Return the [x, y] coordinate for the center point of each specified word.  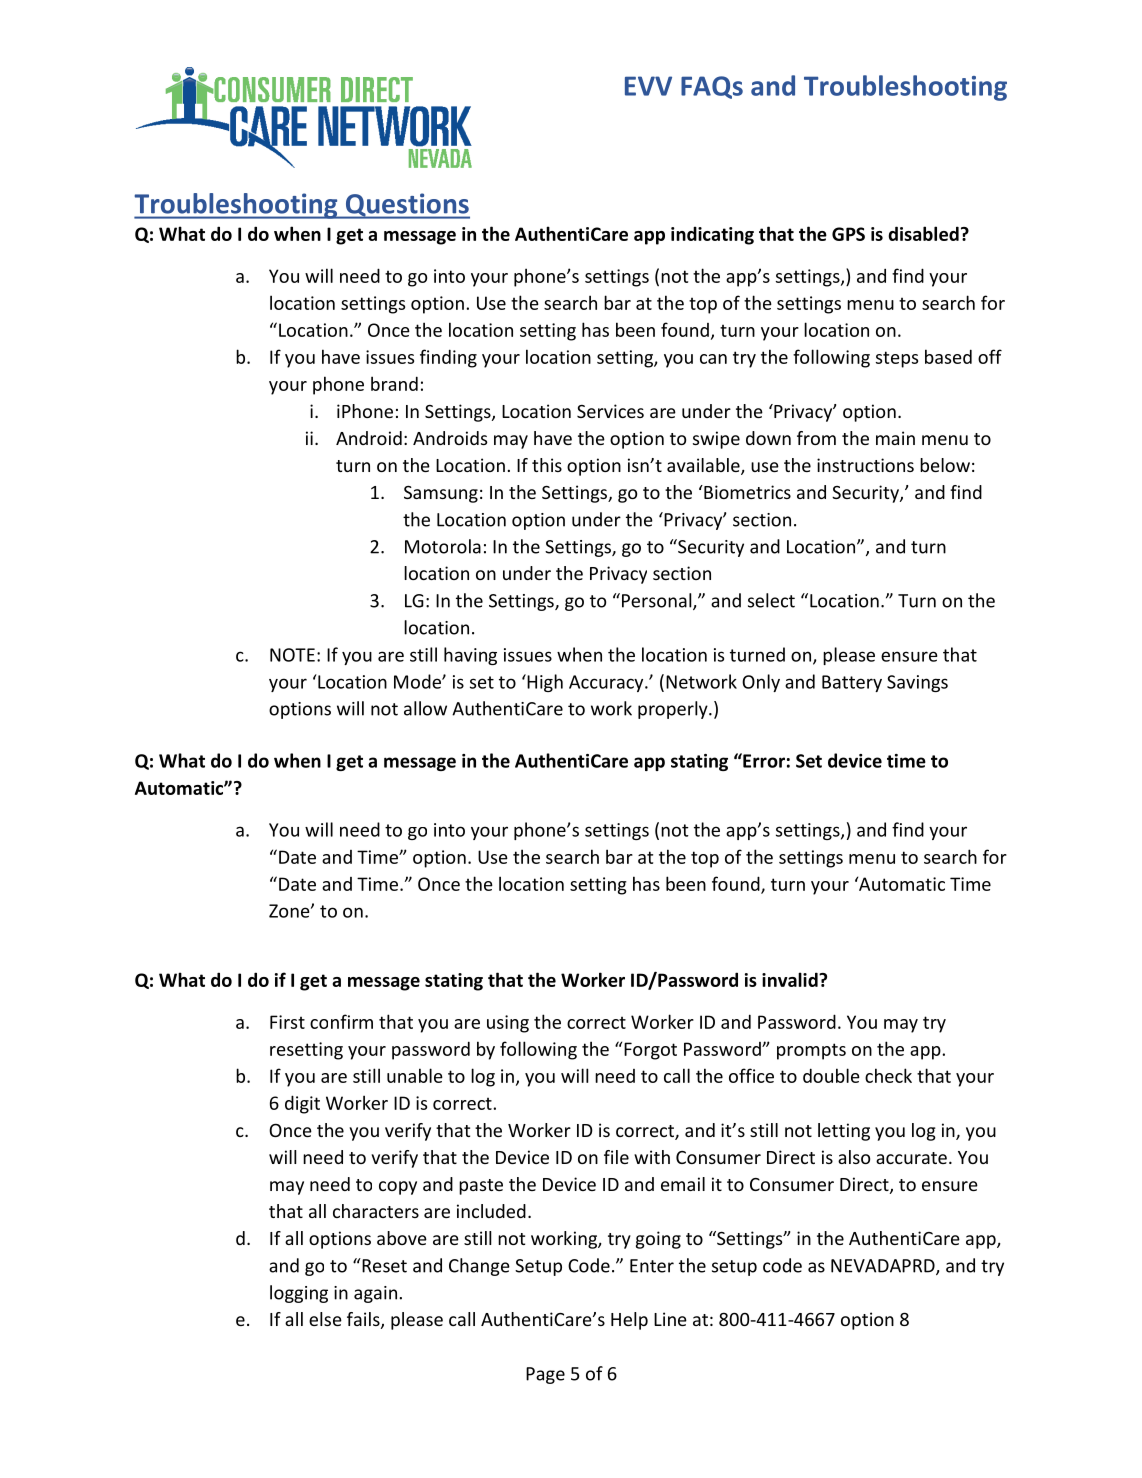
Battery [852, 683]
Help [629, 1321]
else [325, 1319]
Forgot [650, 1051]
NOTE [292, 655]
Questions [406, 206]
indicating [712, 235]
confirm [341, 1021]
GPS [848, 234]
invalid [791, 979]
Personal [658, 601]
